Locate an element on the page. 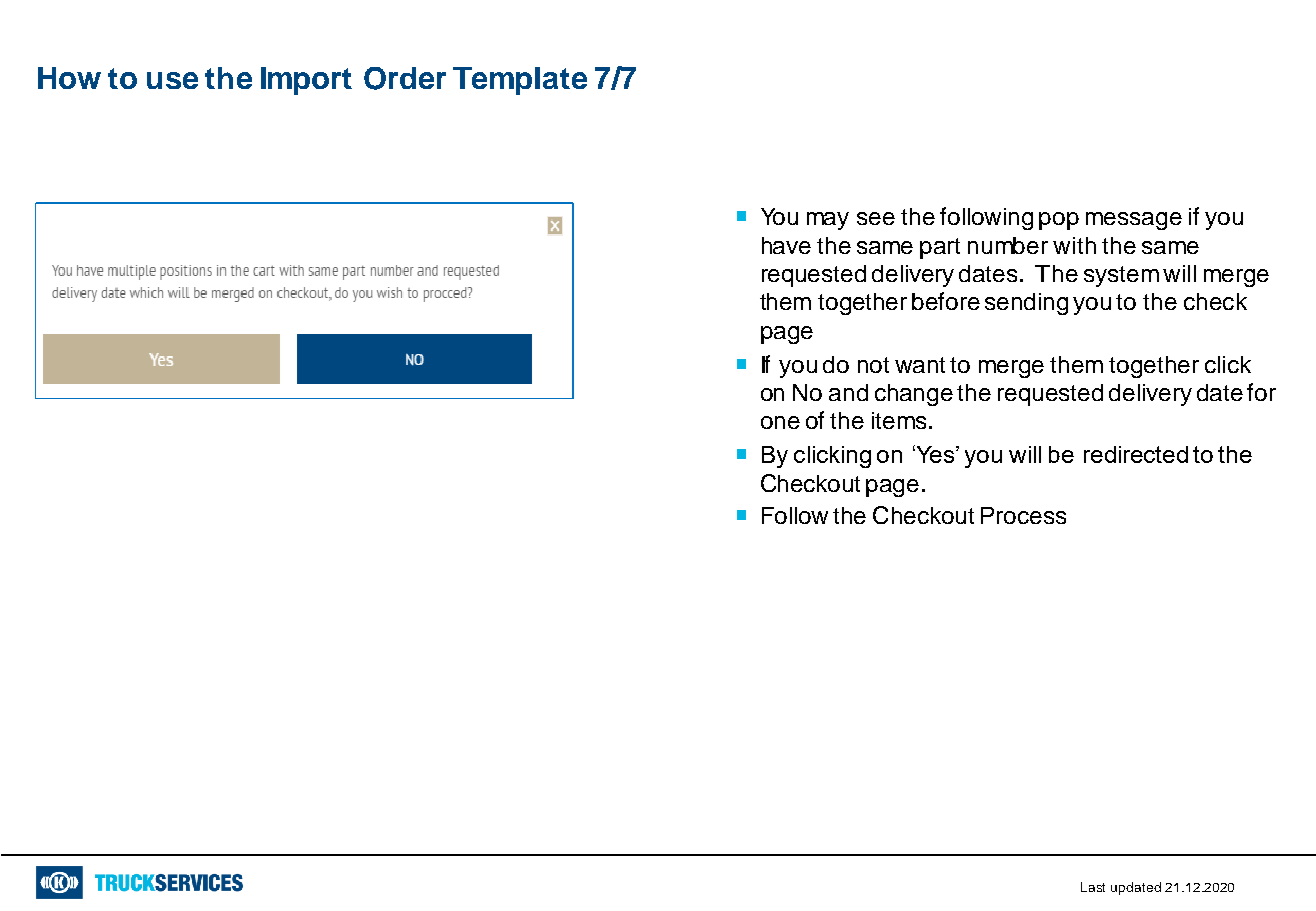 This document has height=911, width=1316. items is located at coordinates (899, 420).
